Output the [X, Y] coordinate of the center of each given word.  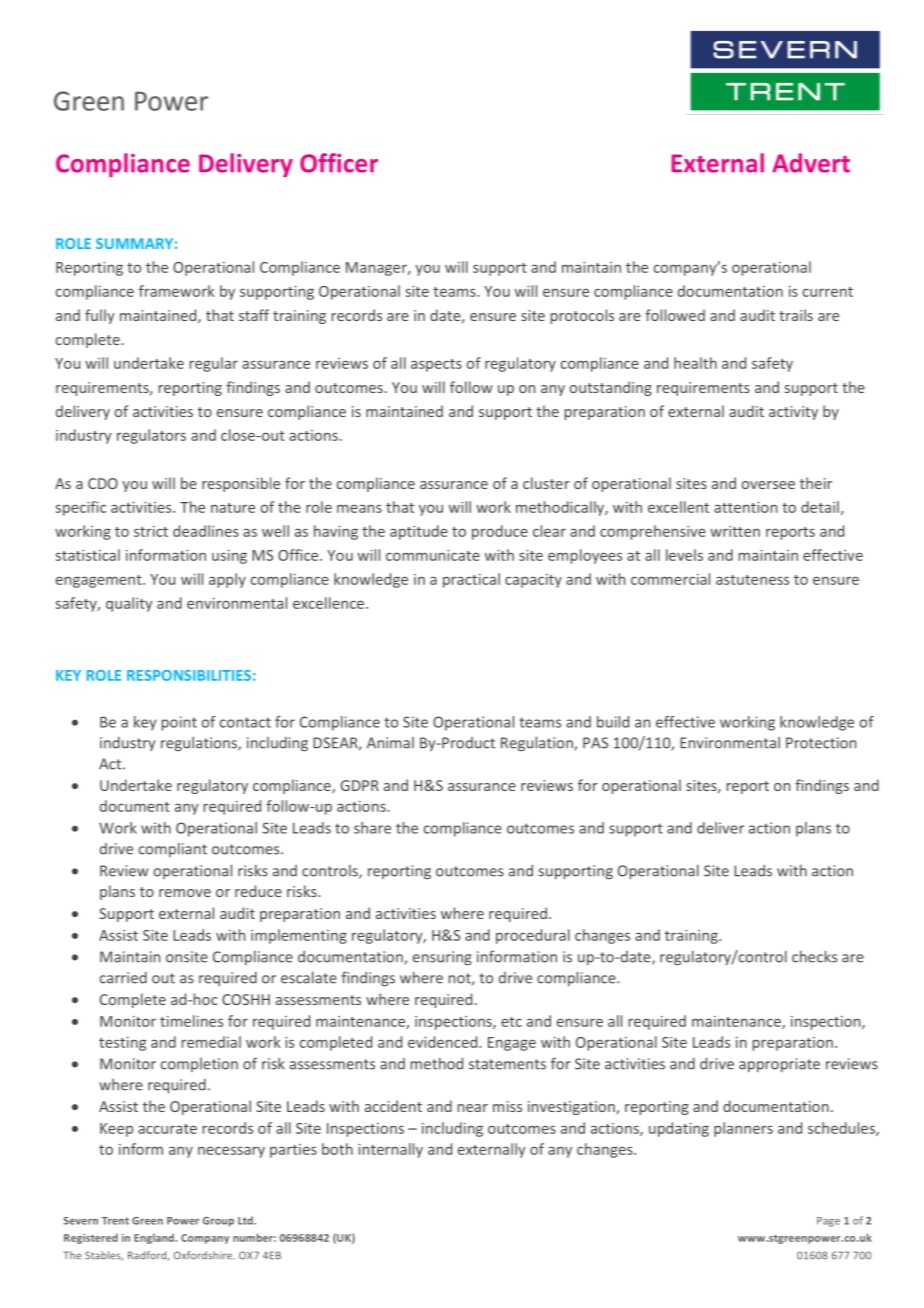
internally [390, 1150]
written [735, 531]
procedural [533, 936]
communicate [433, 555]
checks [814, 956]
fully [100, 316]
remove [185, 893]
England [155, 1239]
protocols [582, 316]
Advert [811, 163]
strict [151, 531]
